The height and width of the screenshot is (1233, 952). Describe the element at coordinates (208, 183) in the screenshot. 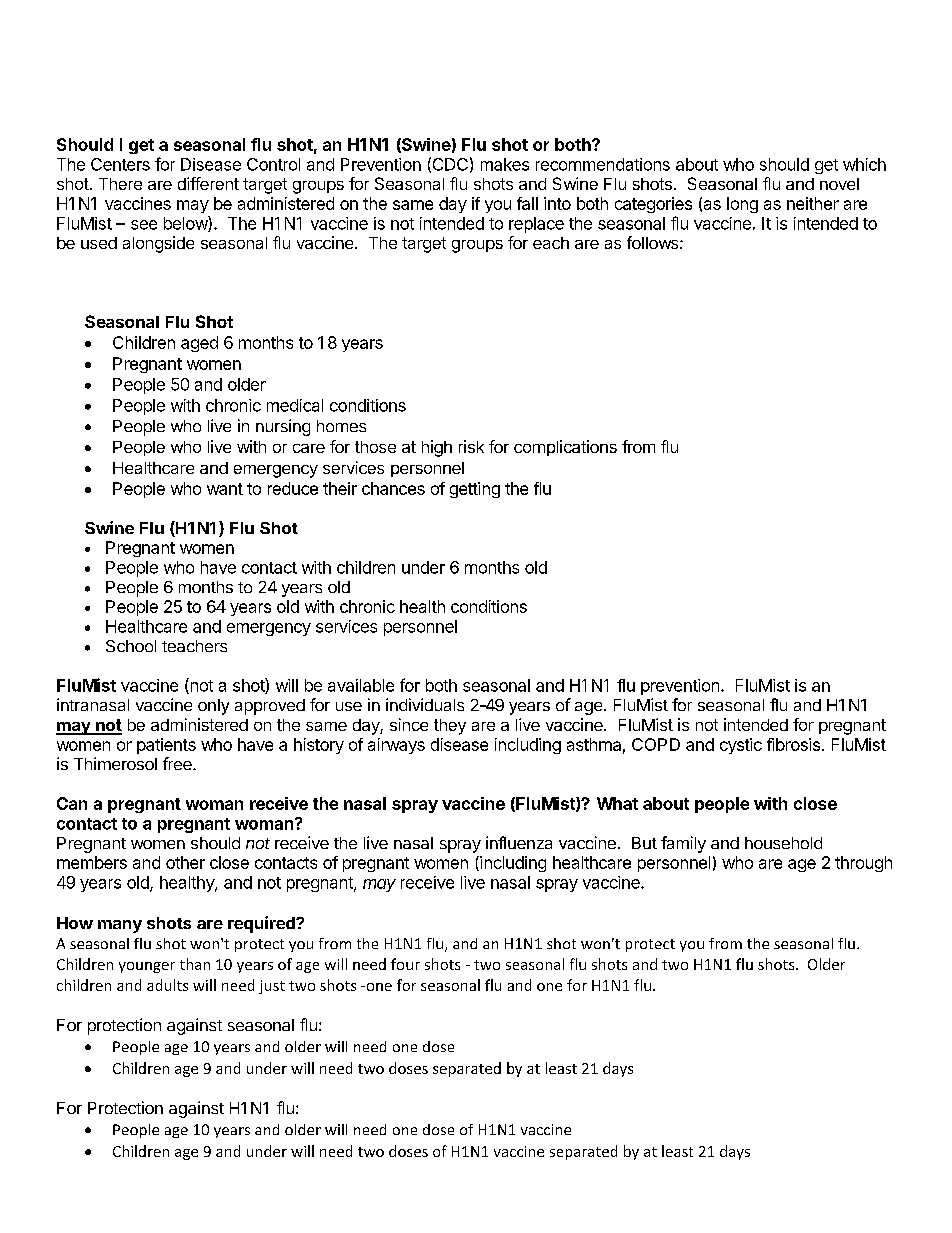

I see `different` at that location.
